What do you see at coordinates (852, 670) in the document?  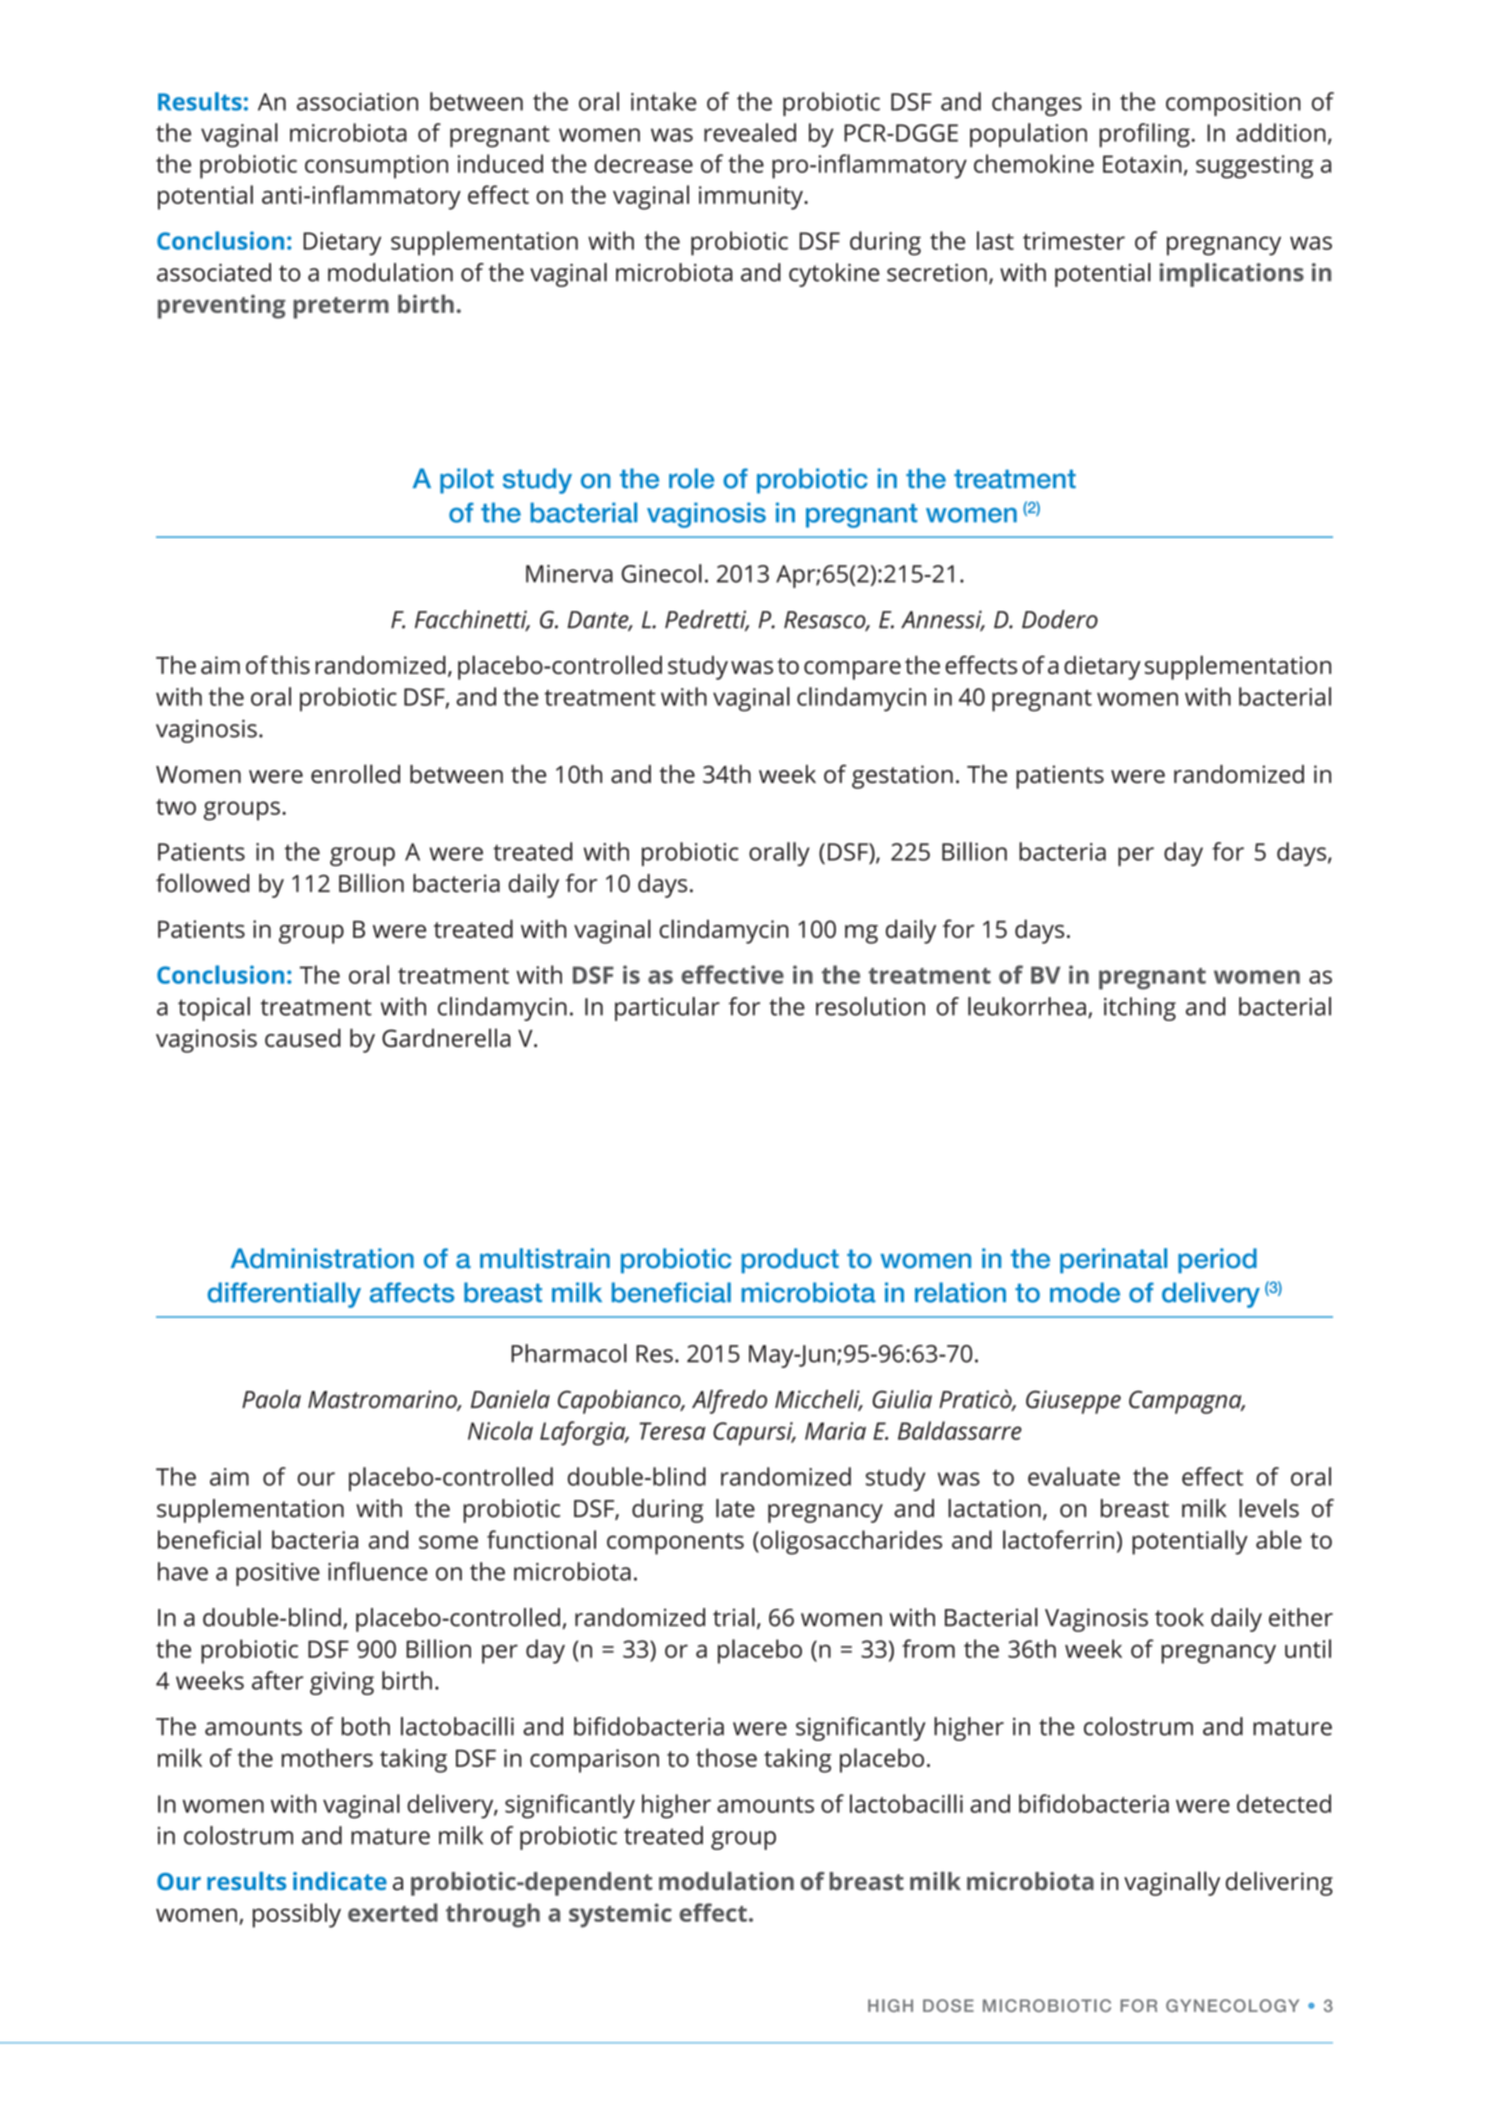 I see `compare` at bounding box center [852, 670].
